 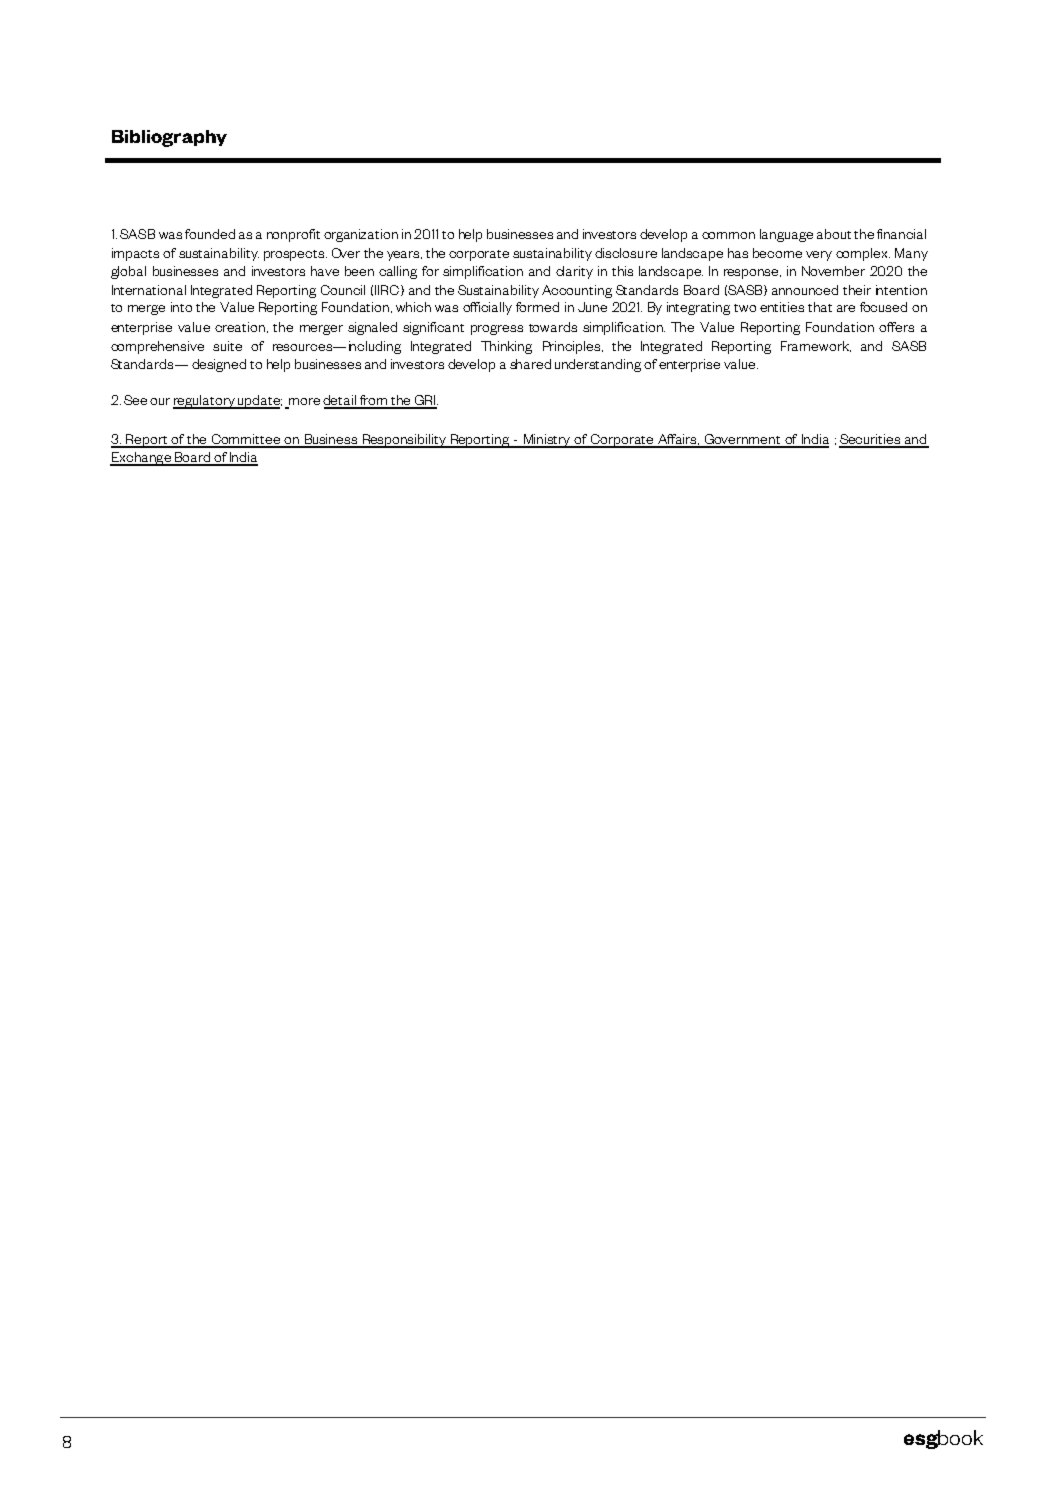 What do you see at coordinates (547, 441) in the page?
I see `Ministry` at bounding box center [547, 441].
